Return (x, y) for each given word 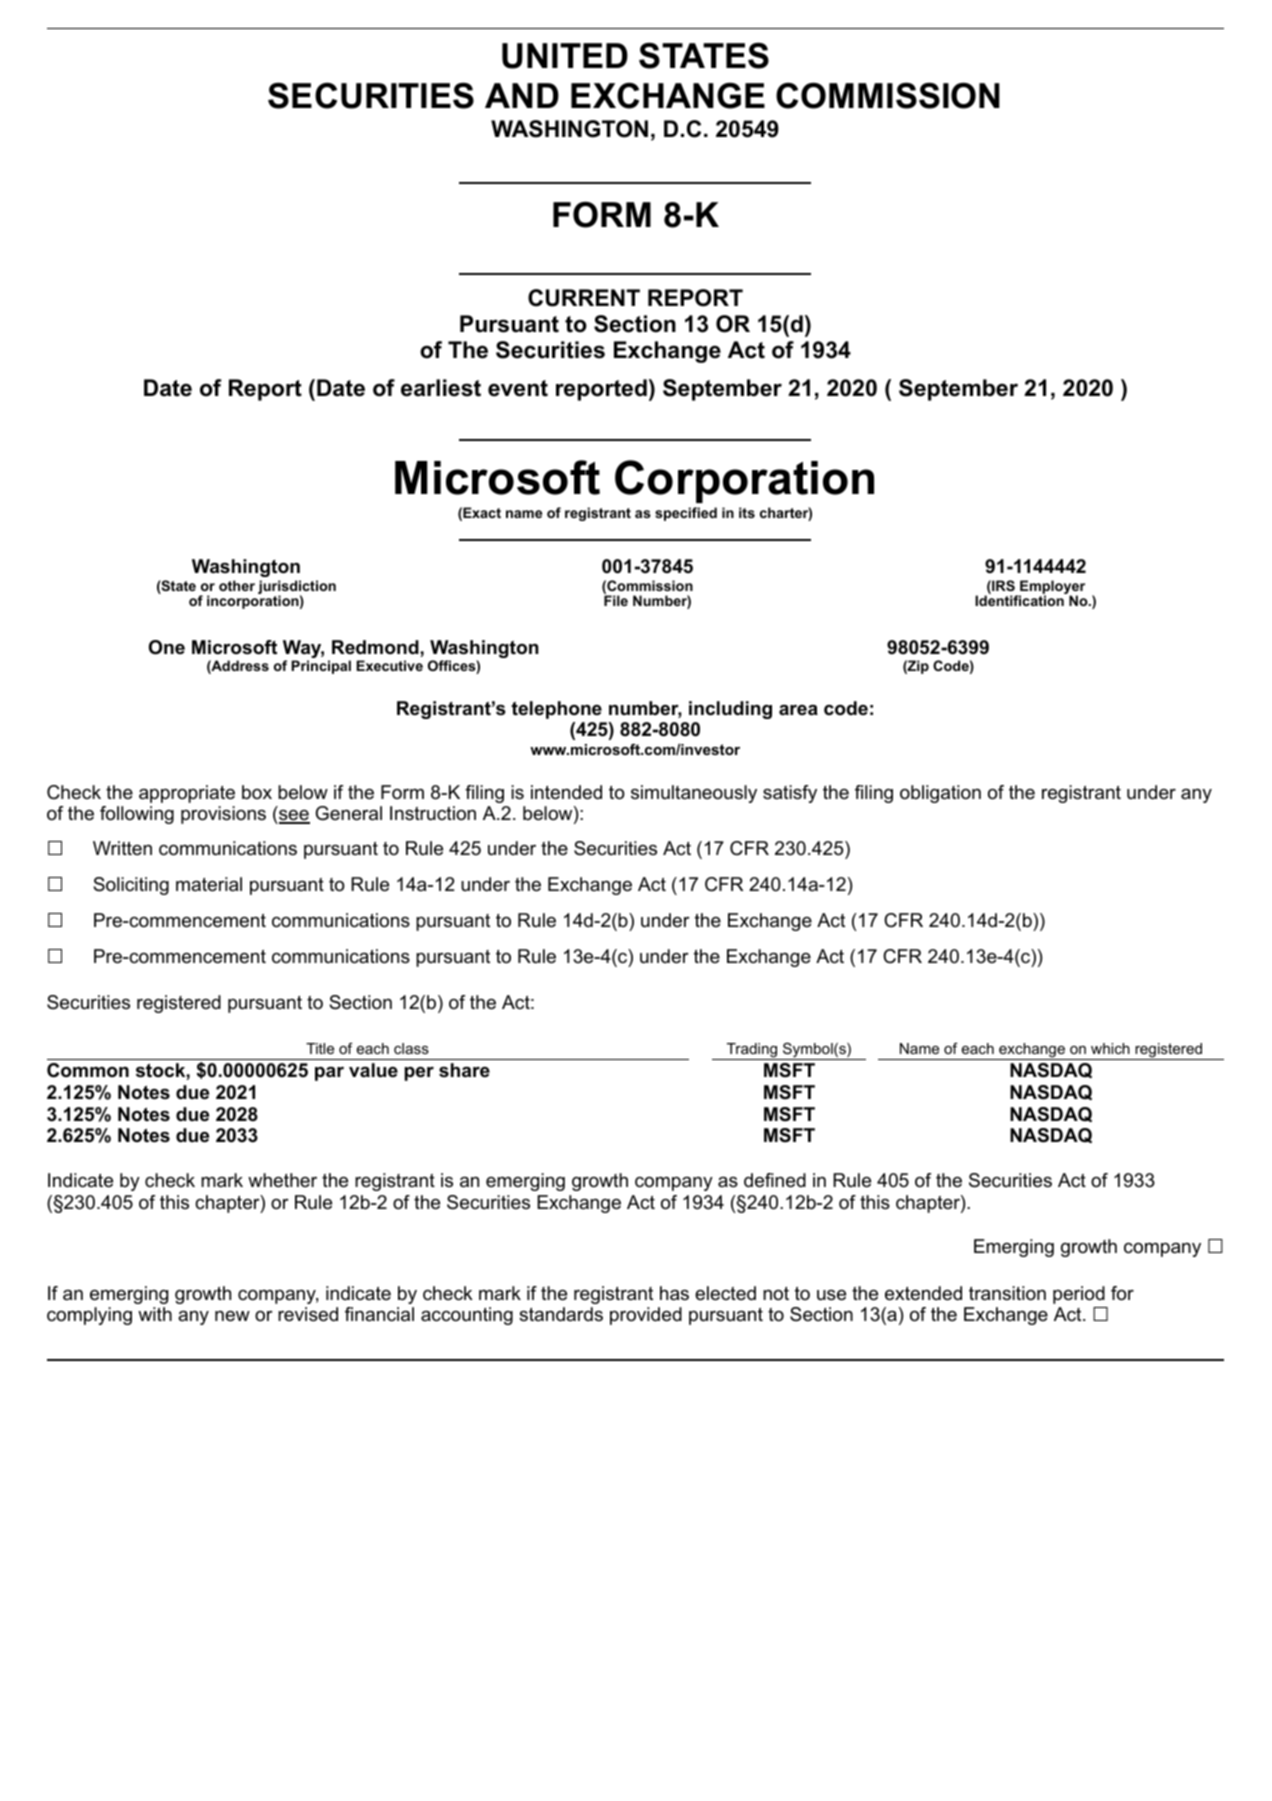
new (232, 1316)
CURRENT (584, 298)
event (518, 388)
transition (1007, 1293)
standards (561, 1314)
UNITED (565, 56)
